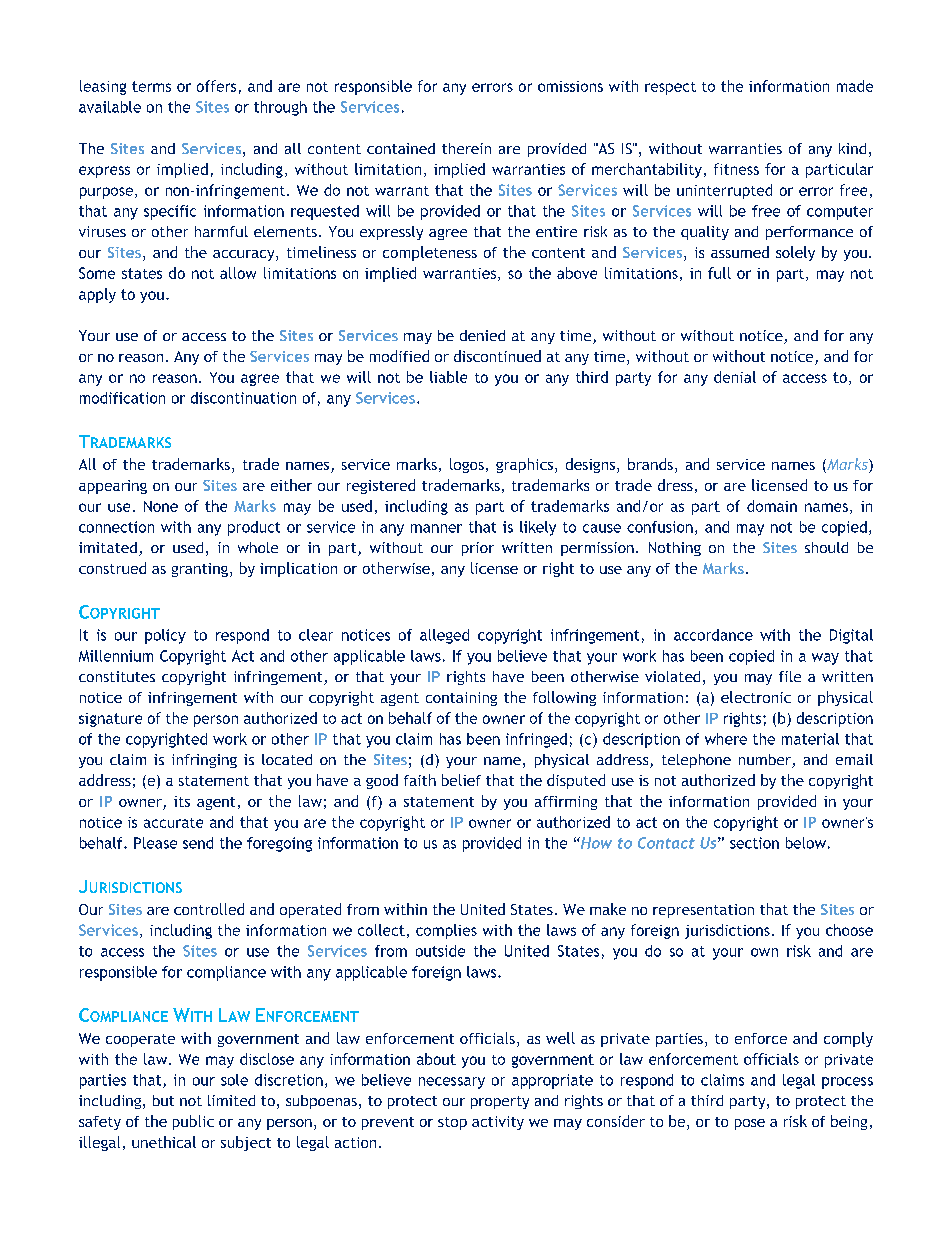 The height and width of the screenshot is (1233, 952). I want to click on fitness, so click(736, 169).
